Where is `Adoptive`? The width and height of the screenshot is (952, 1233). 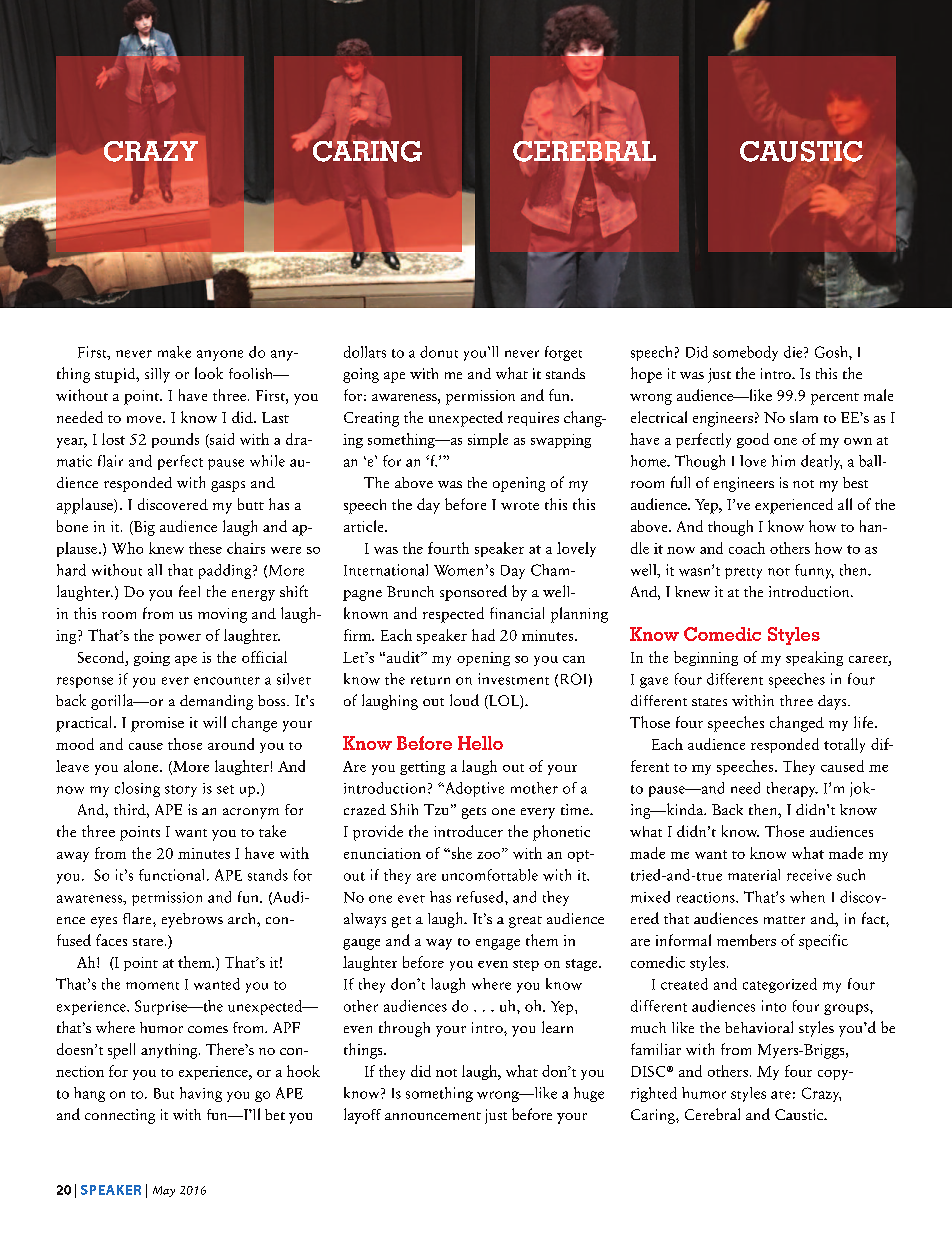 Adoptive is located at coordinates (473, 789).
